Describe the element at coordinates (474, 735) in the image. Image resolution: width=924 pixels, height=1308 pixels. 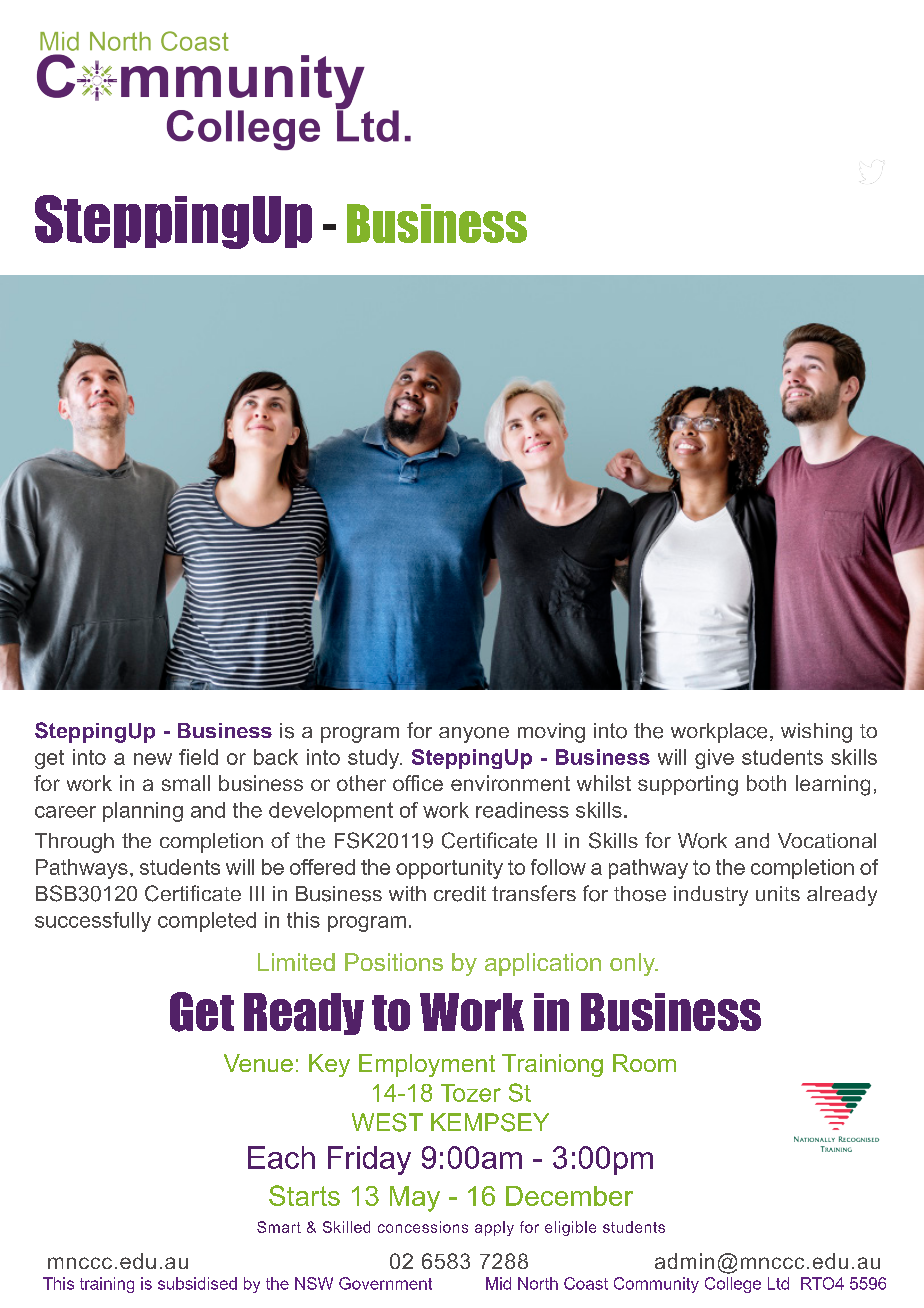
I see `anyone` at that location.
